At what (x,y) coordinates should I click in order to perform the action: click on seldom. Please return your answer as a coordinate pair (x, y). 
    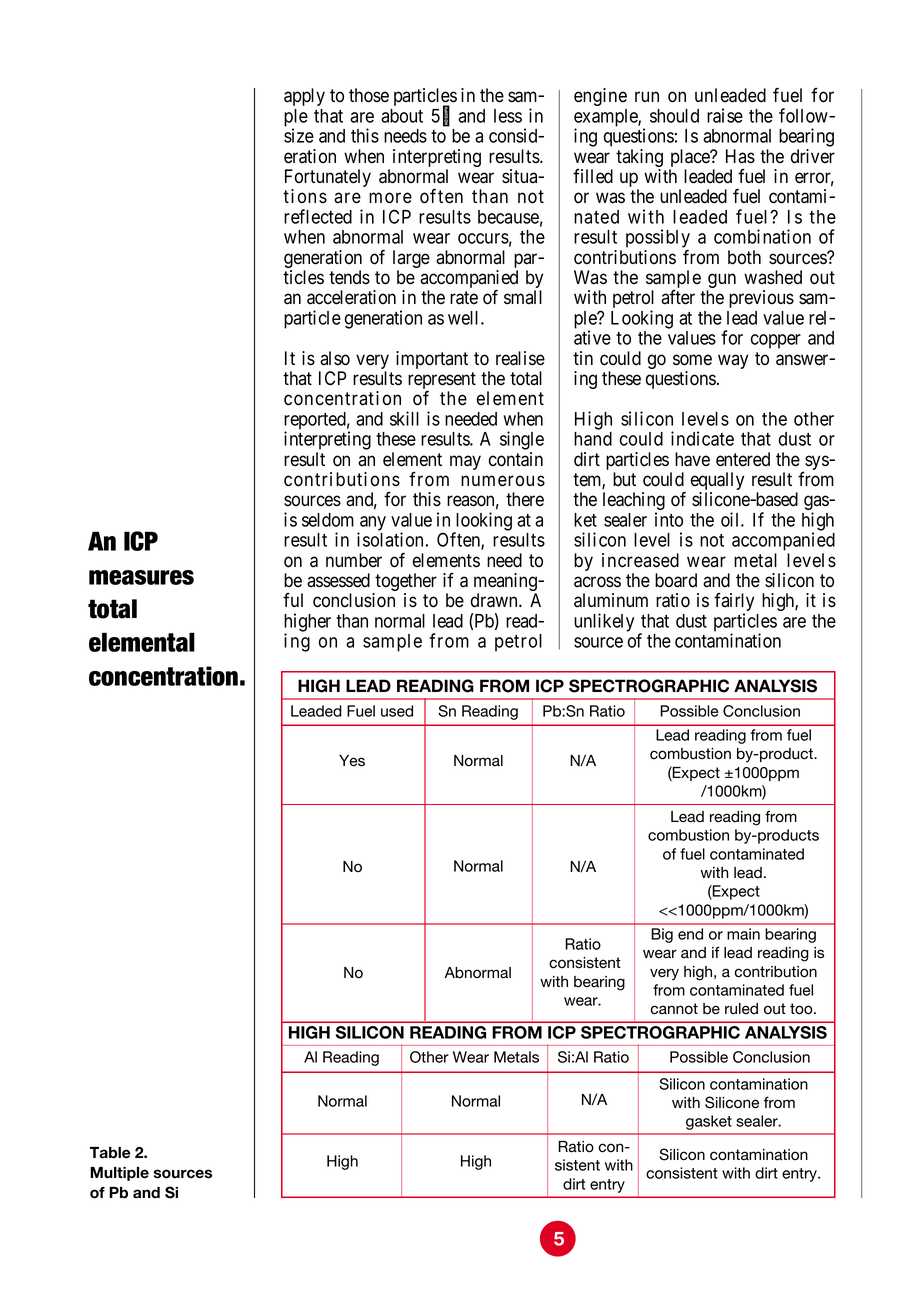
    Looking at the image, I should click on (328, 520).
